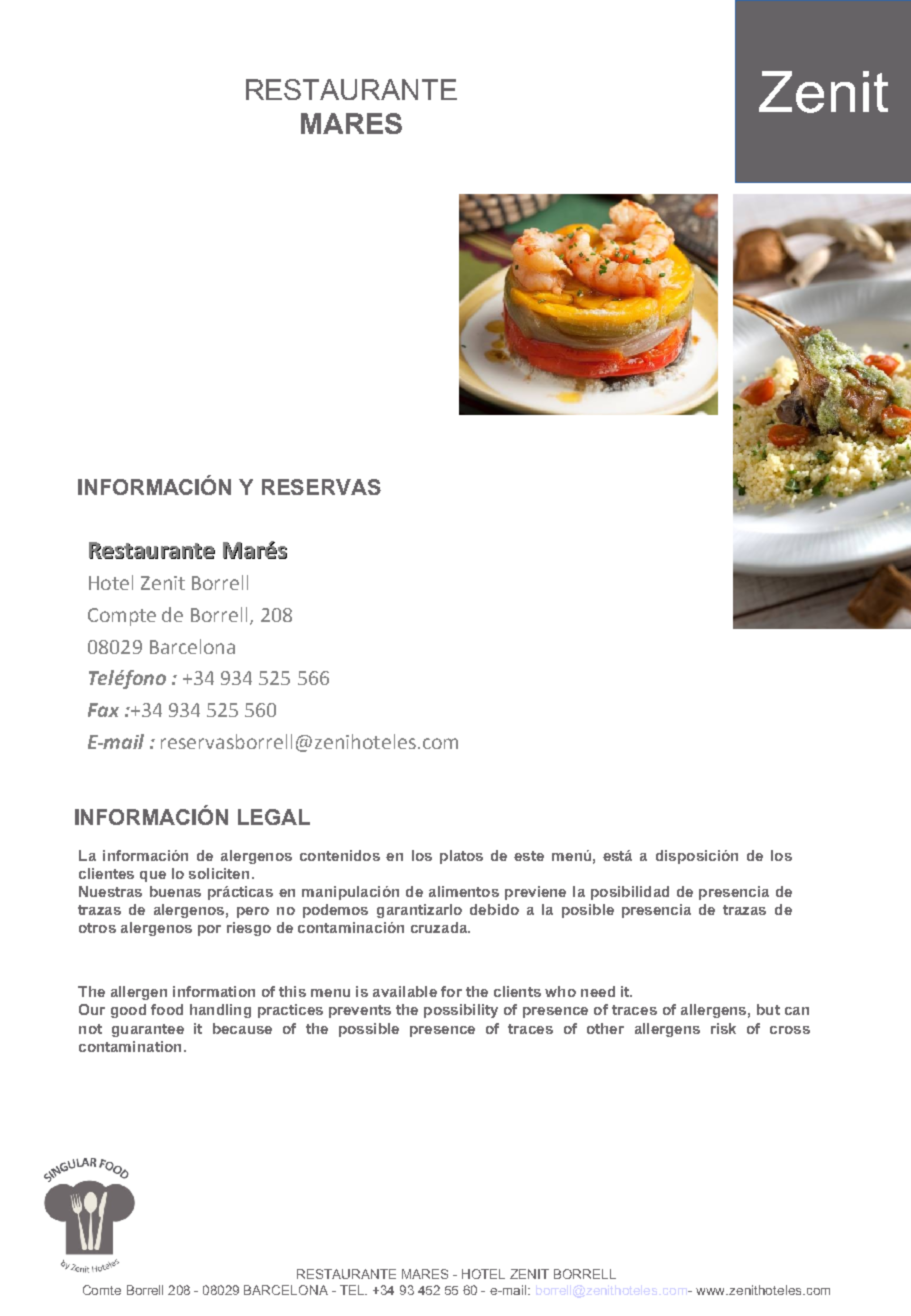 The height and width of the screenshot is (1316, 911). Describe the element at coordinates (405, 991) in the screenshot. I see `available` at that location.
